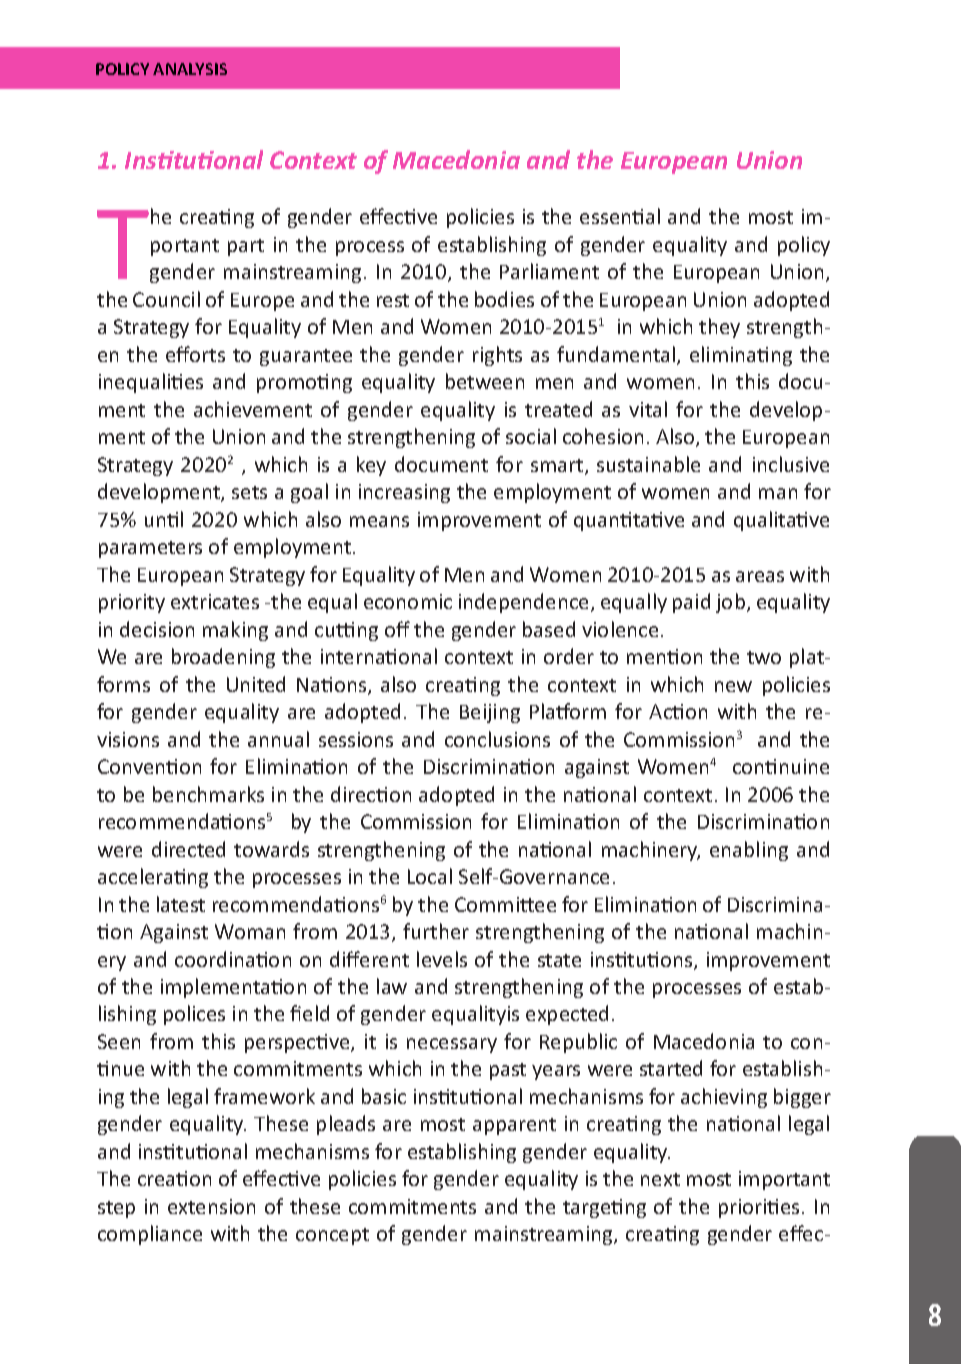  Describe the element at coordinates (749, 851) in the document. I see `enabling` at that location.
